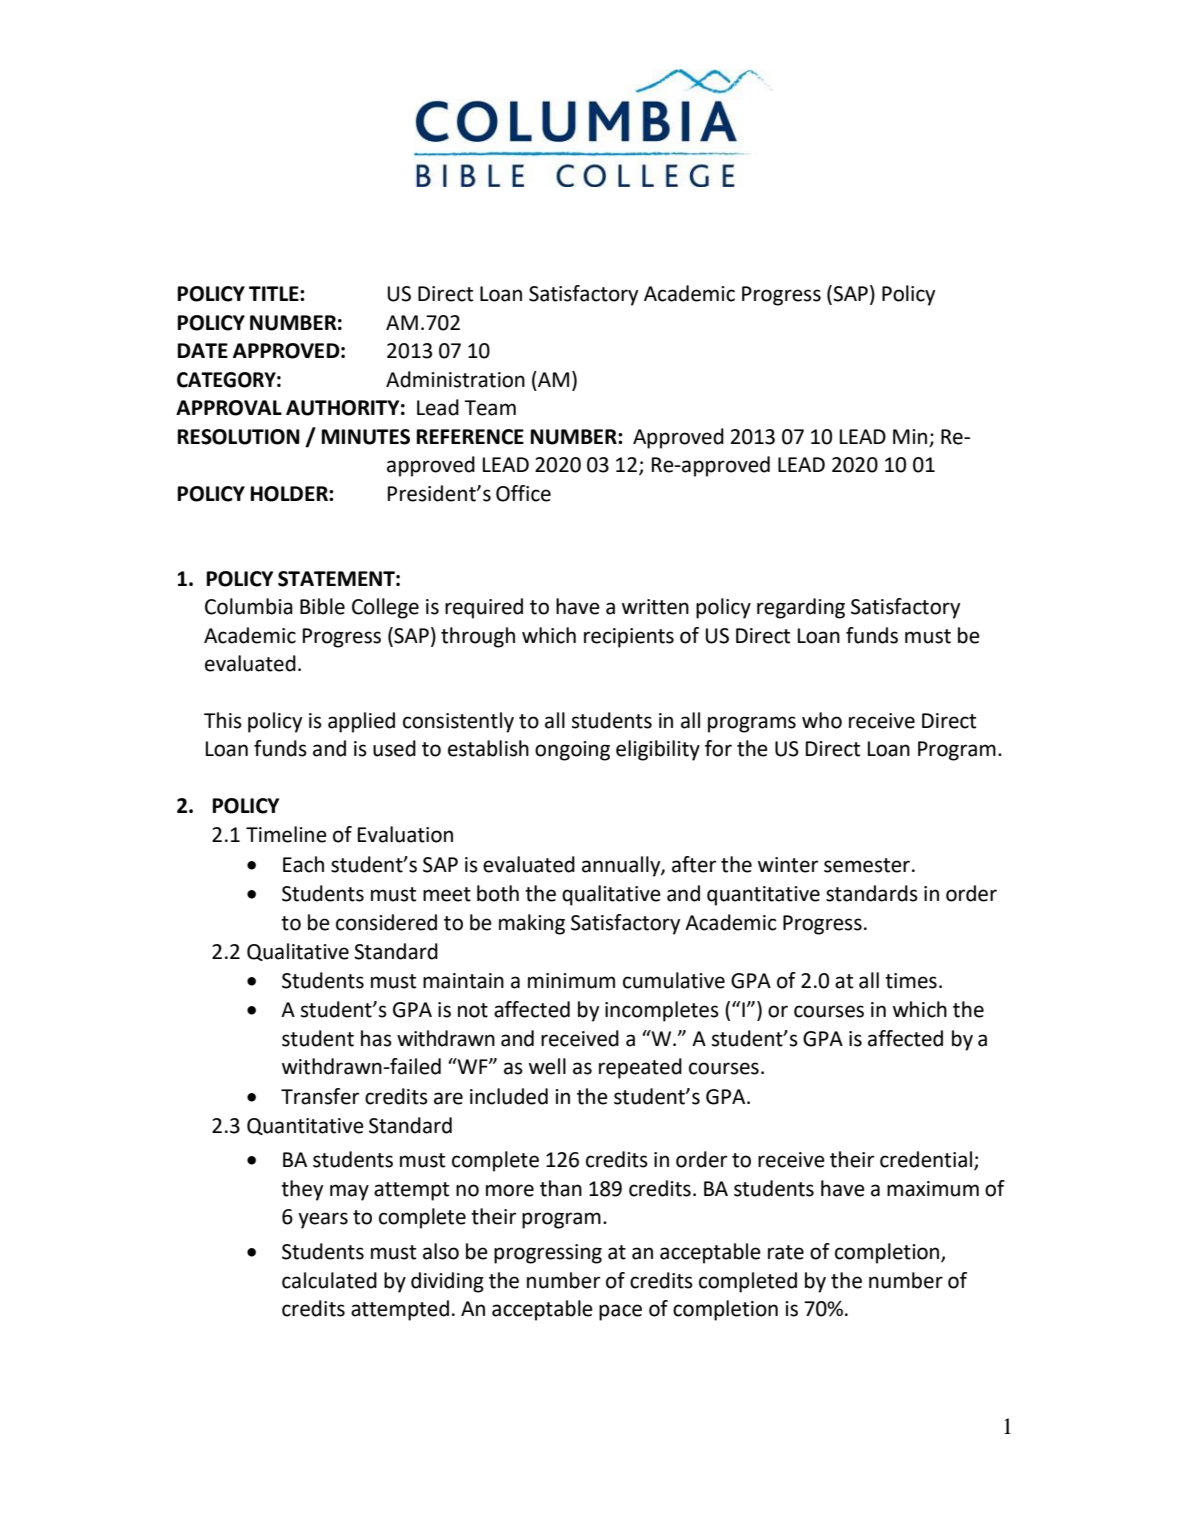  What do you see at coordinates (455, 379) in the page?
I see `Administration` at bounding box center [455, 379].
